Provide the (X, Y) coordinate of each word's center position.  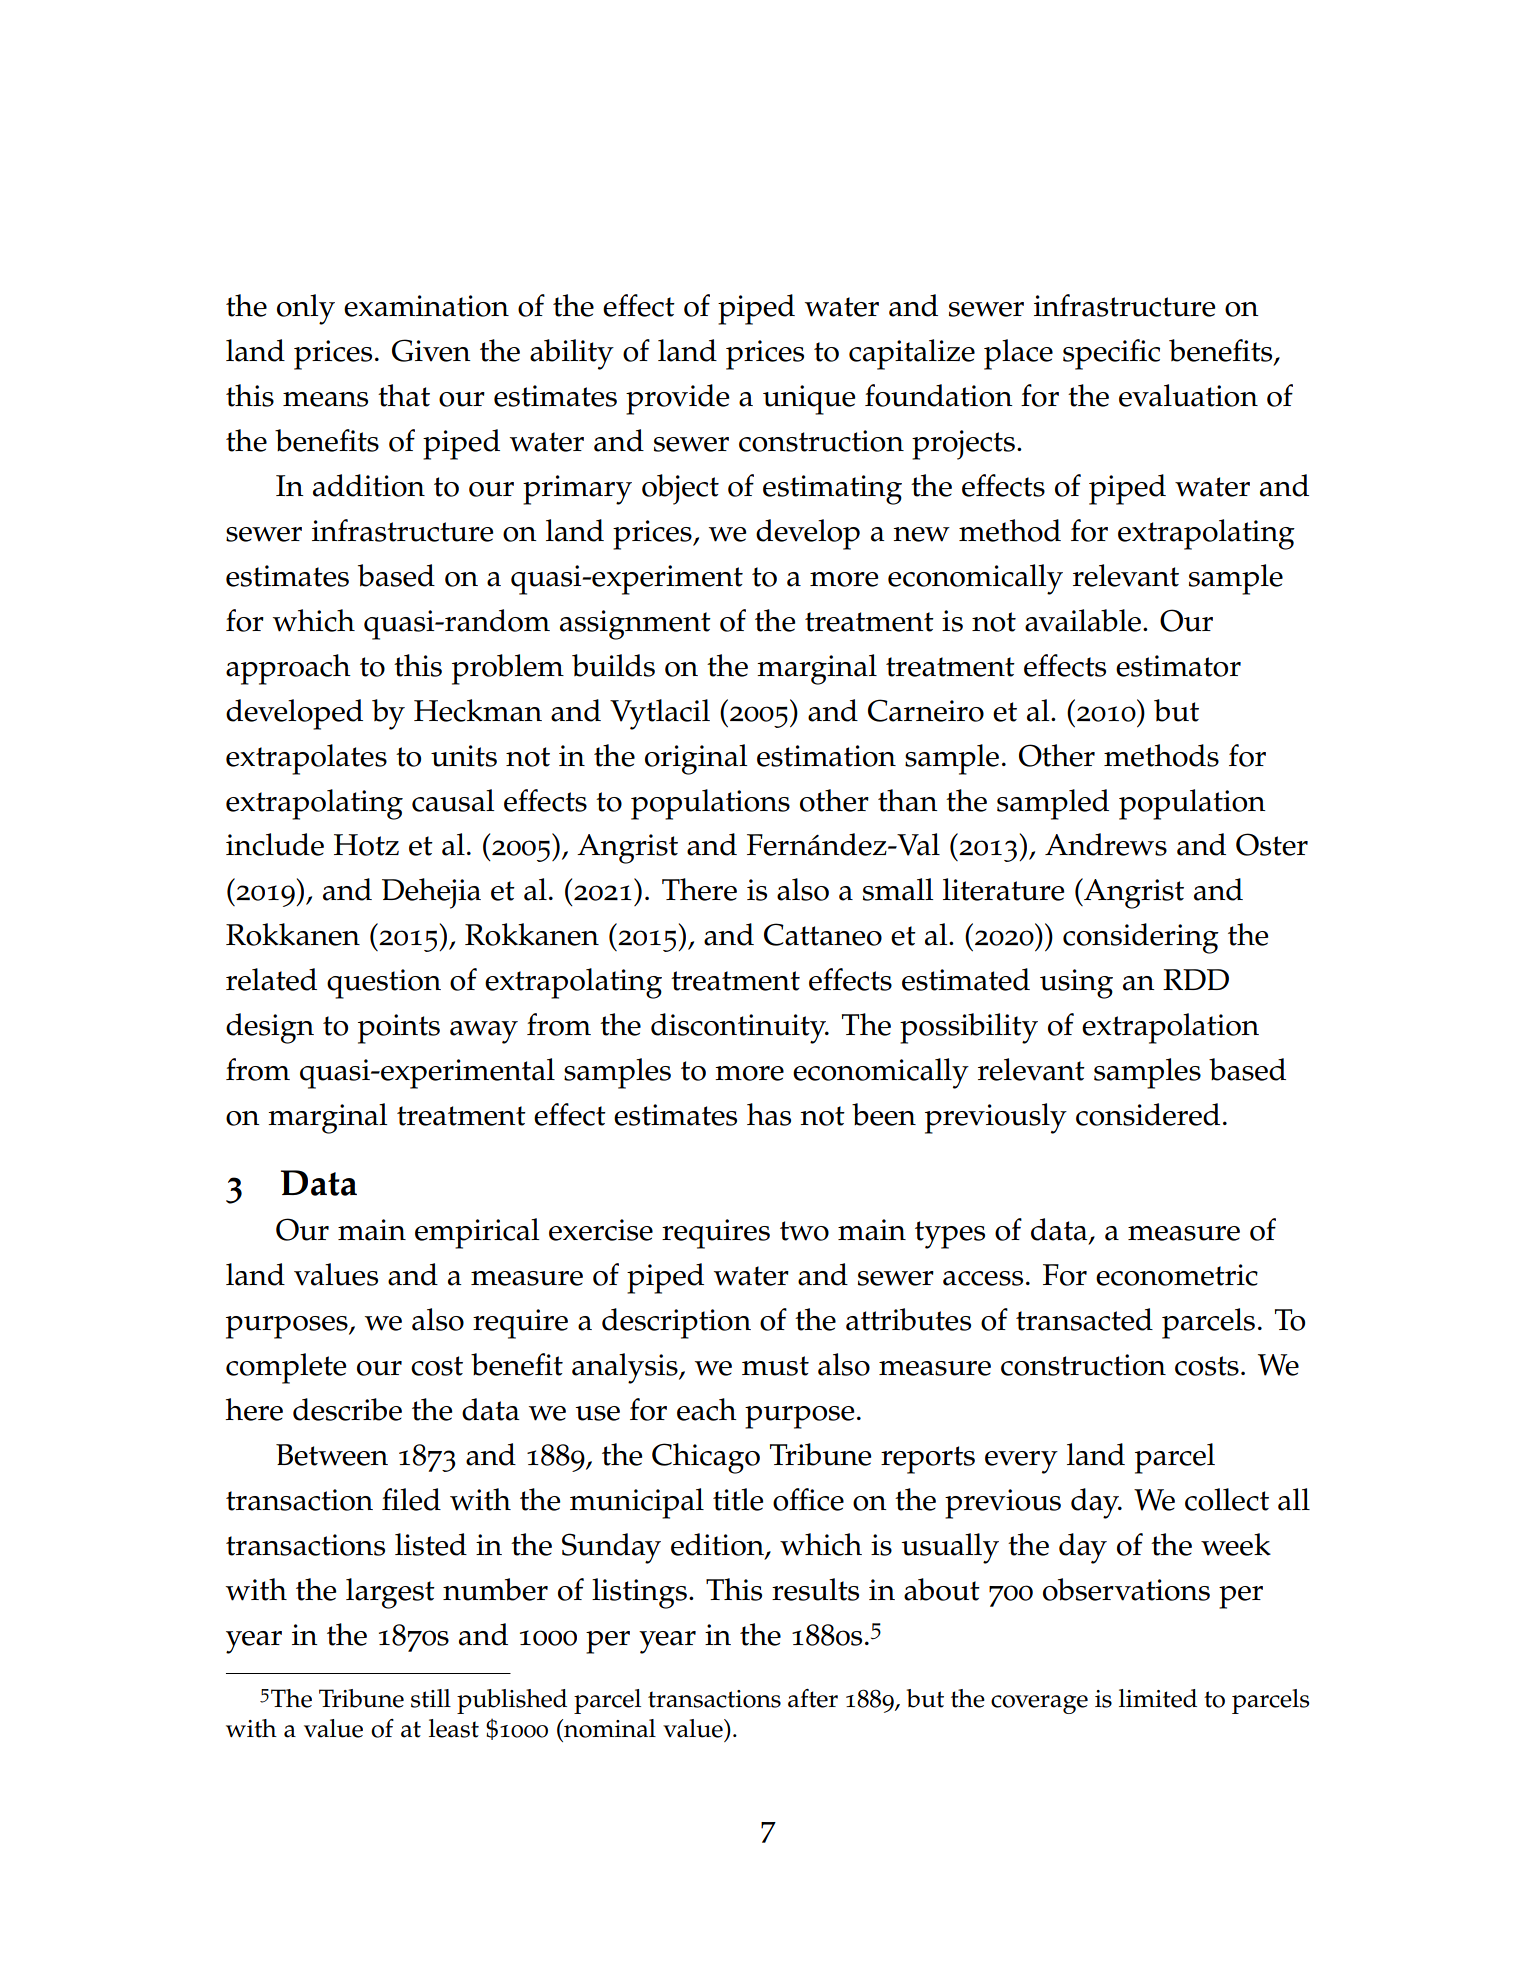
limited (1158, 1698)
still (431, 1698)
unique (809, 400)
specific (1111, 354)
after (813, 1698)
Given (431, 350)
